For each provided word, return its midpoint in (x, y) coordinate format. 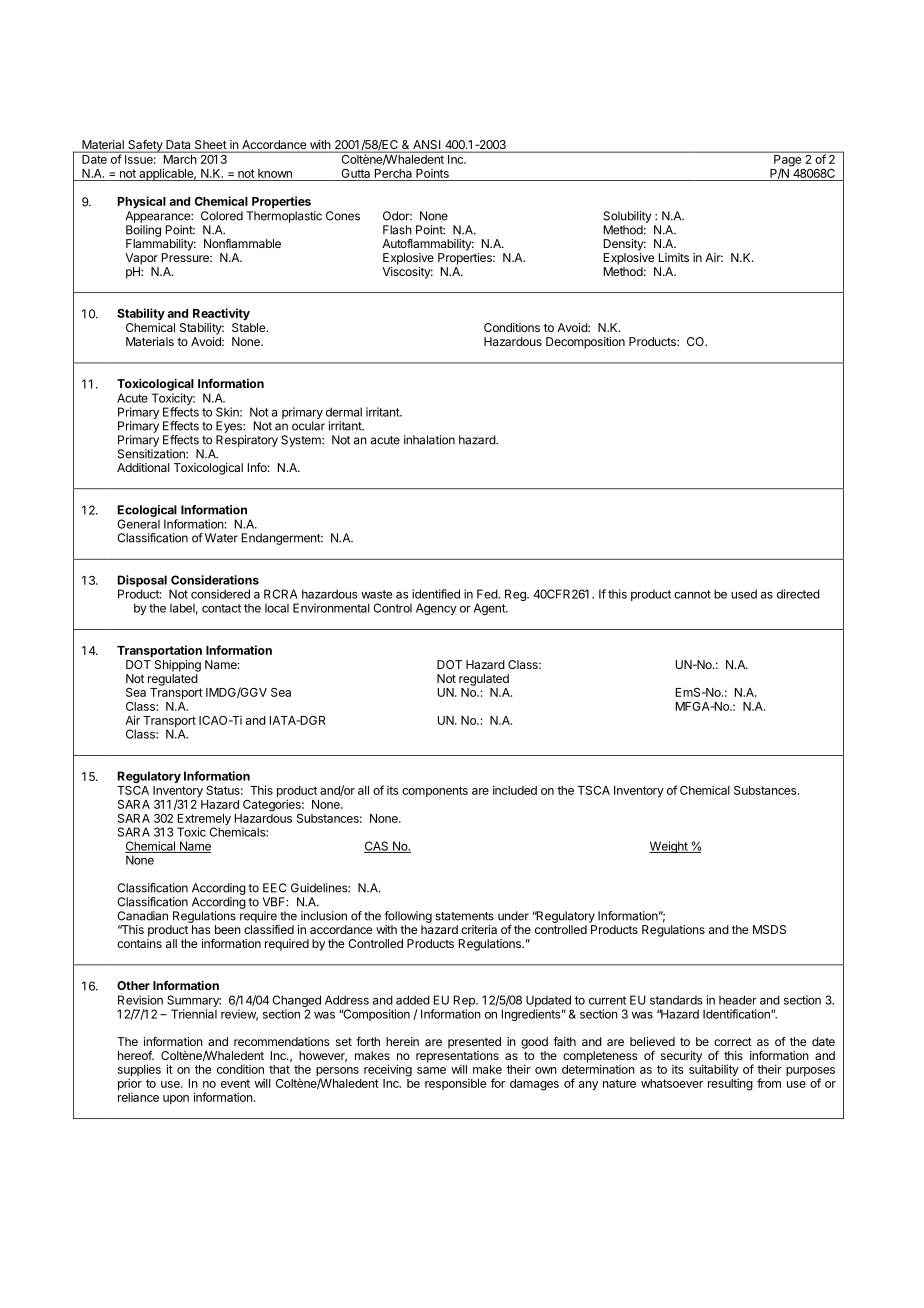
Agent (490, 609)
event (235, 1083)
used (744, 594)
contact (221, 608)
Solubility (627, 217)
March (179, 158)
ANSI (427, 146)
